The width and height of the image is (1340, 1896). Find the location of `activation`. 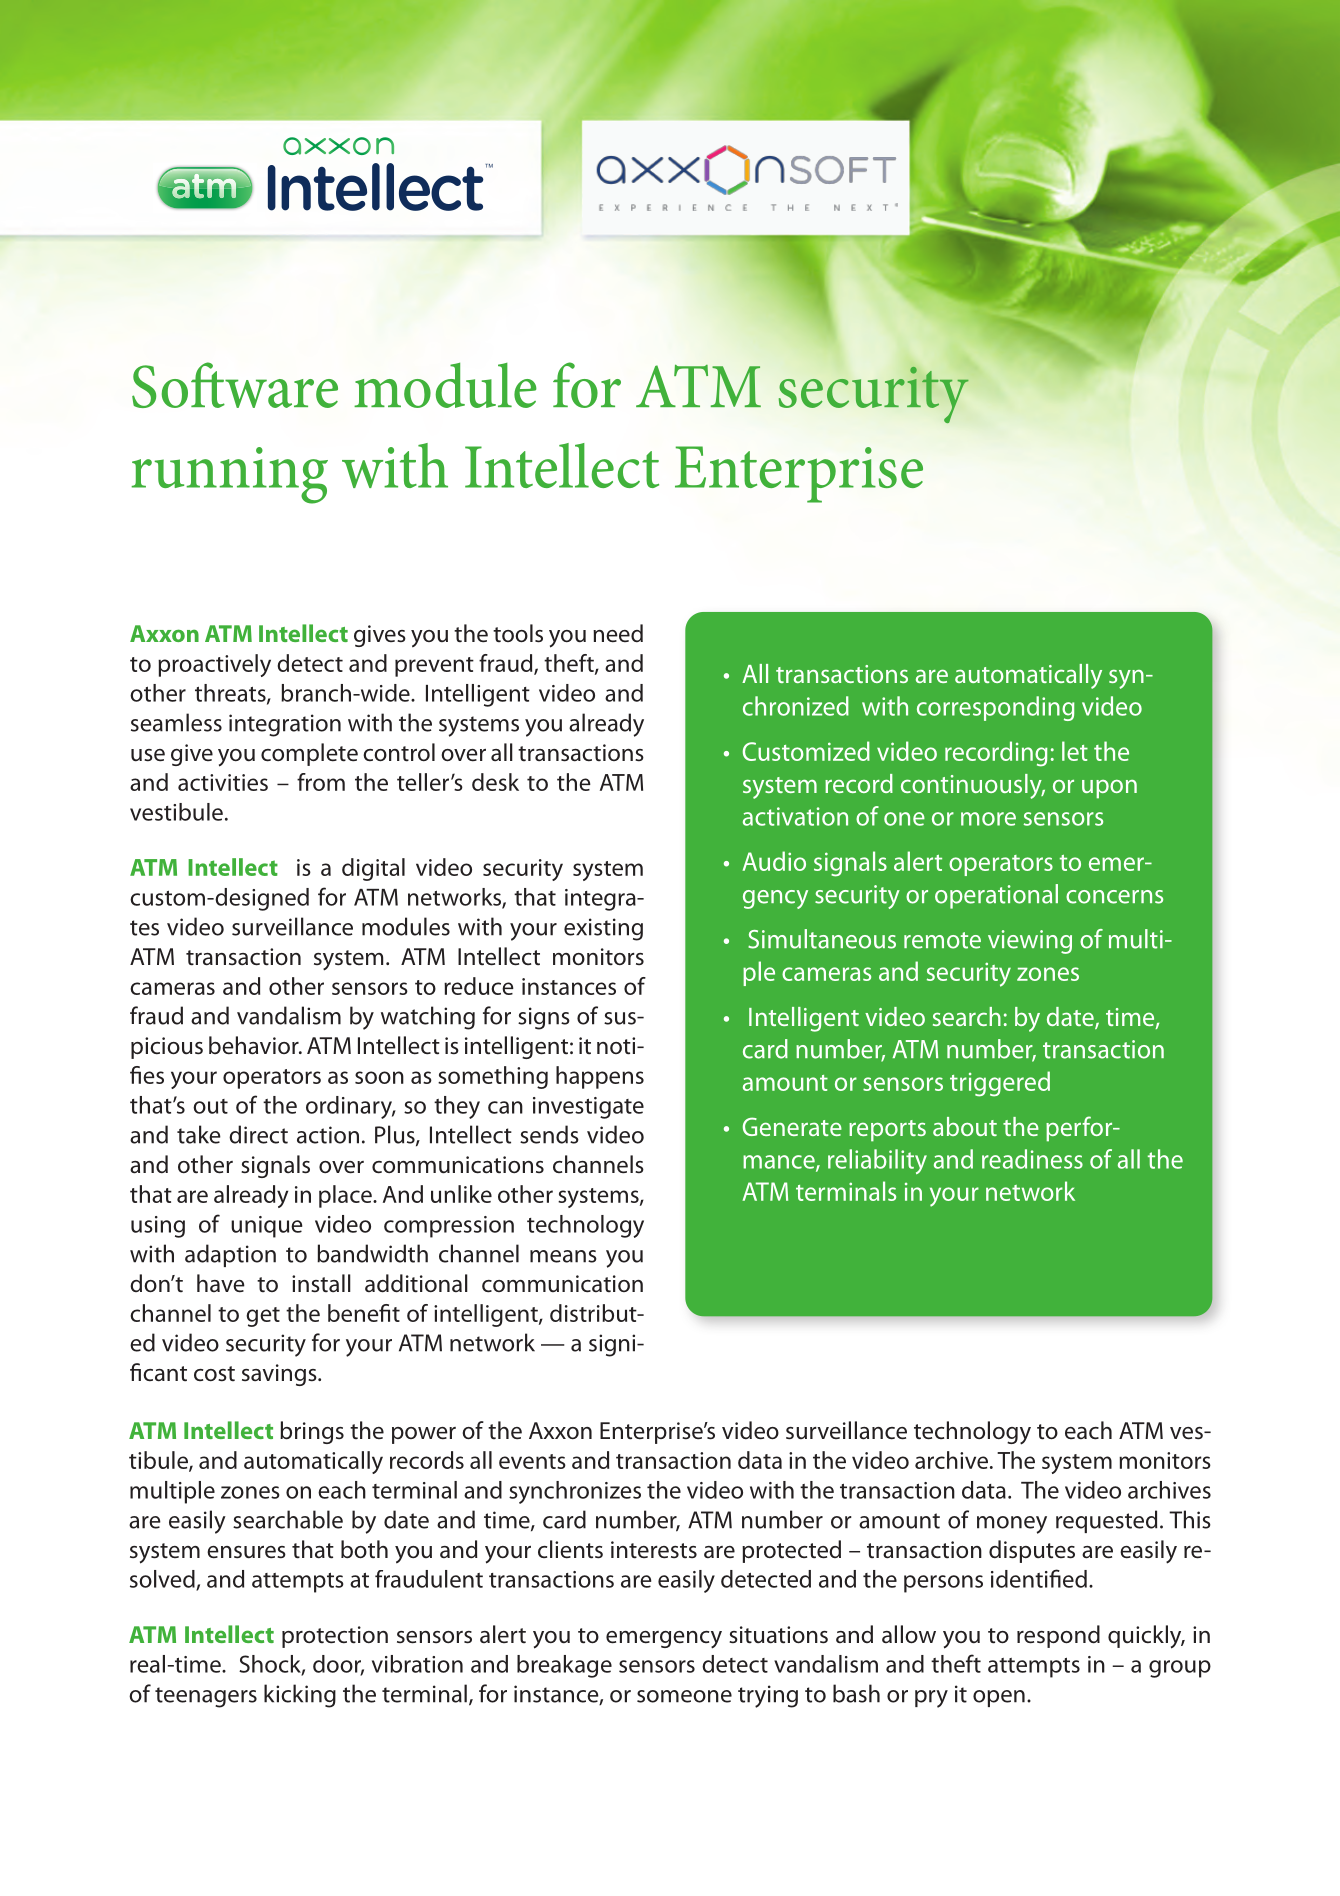

activation is located at coordinates (795, 816).
